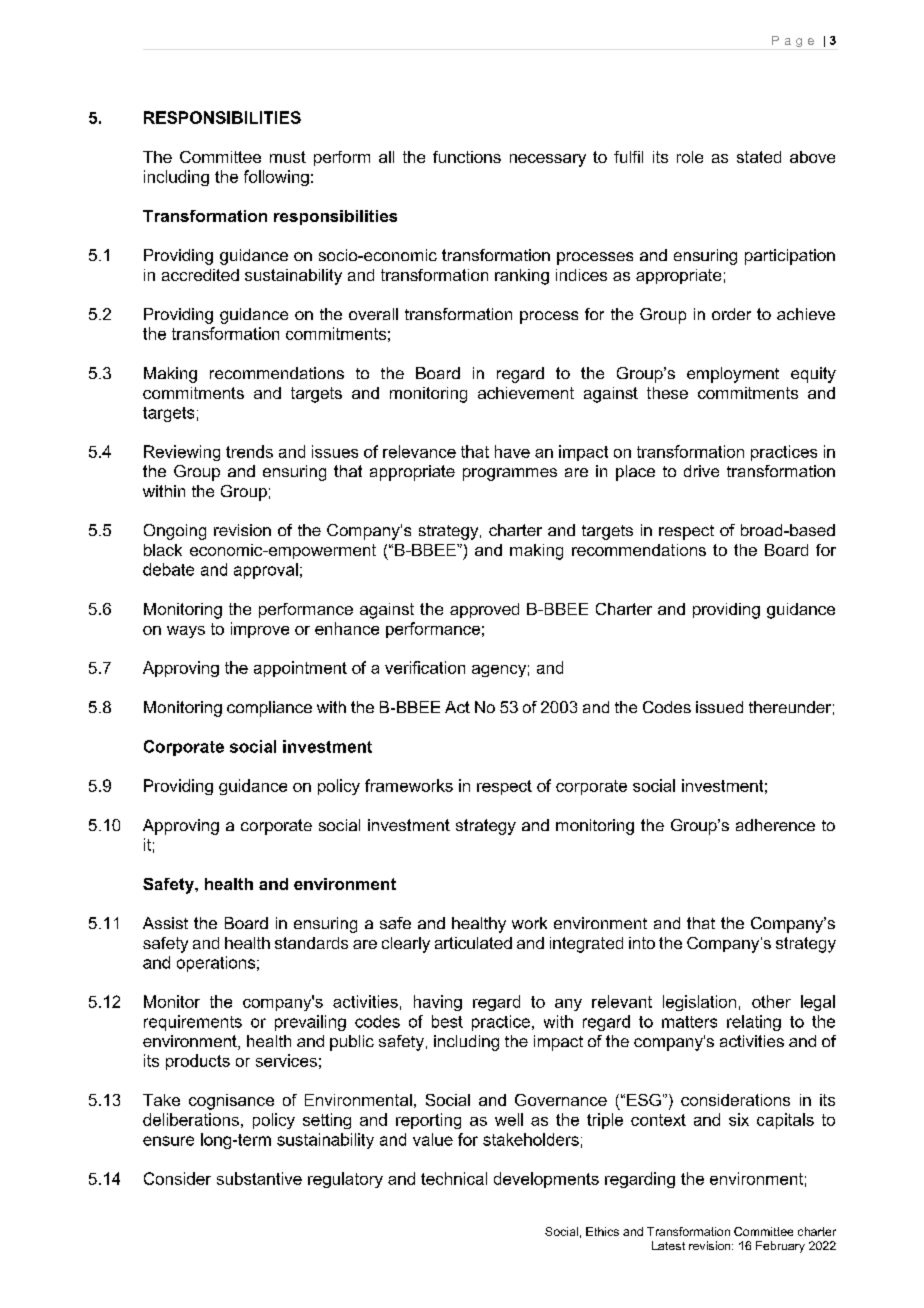  I want to click on functions, so click(467, 157).
